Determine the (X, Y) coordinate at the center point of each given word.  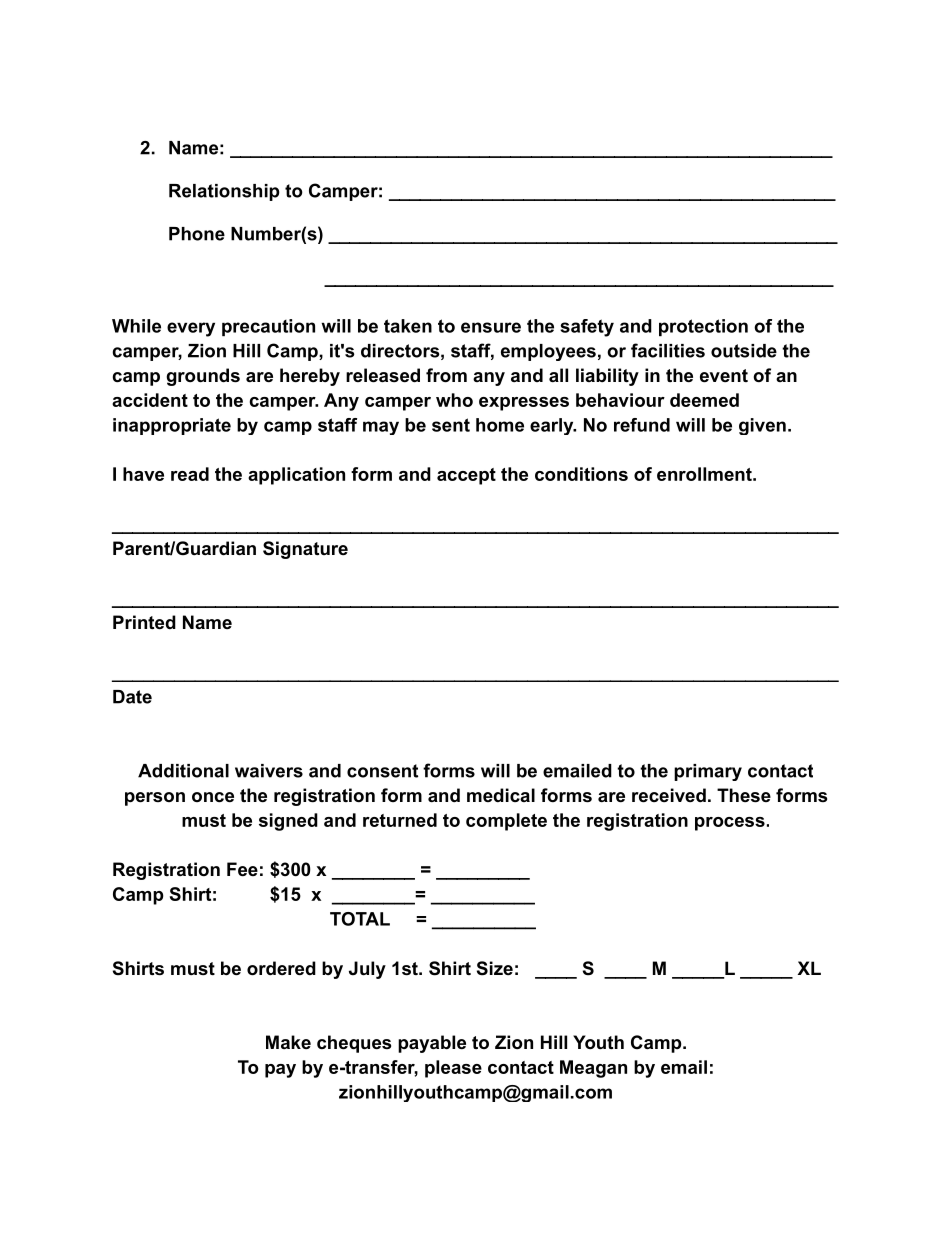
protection (703, 327)
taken (408, 326)
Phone (197, 234)
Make (288, 1042)
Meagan (593, 1069)
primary (708, 772)
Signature (305, 550)
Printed (144, 622)
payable (432, 1044)
